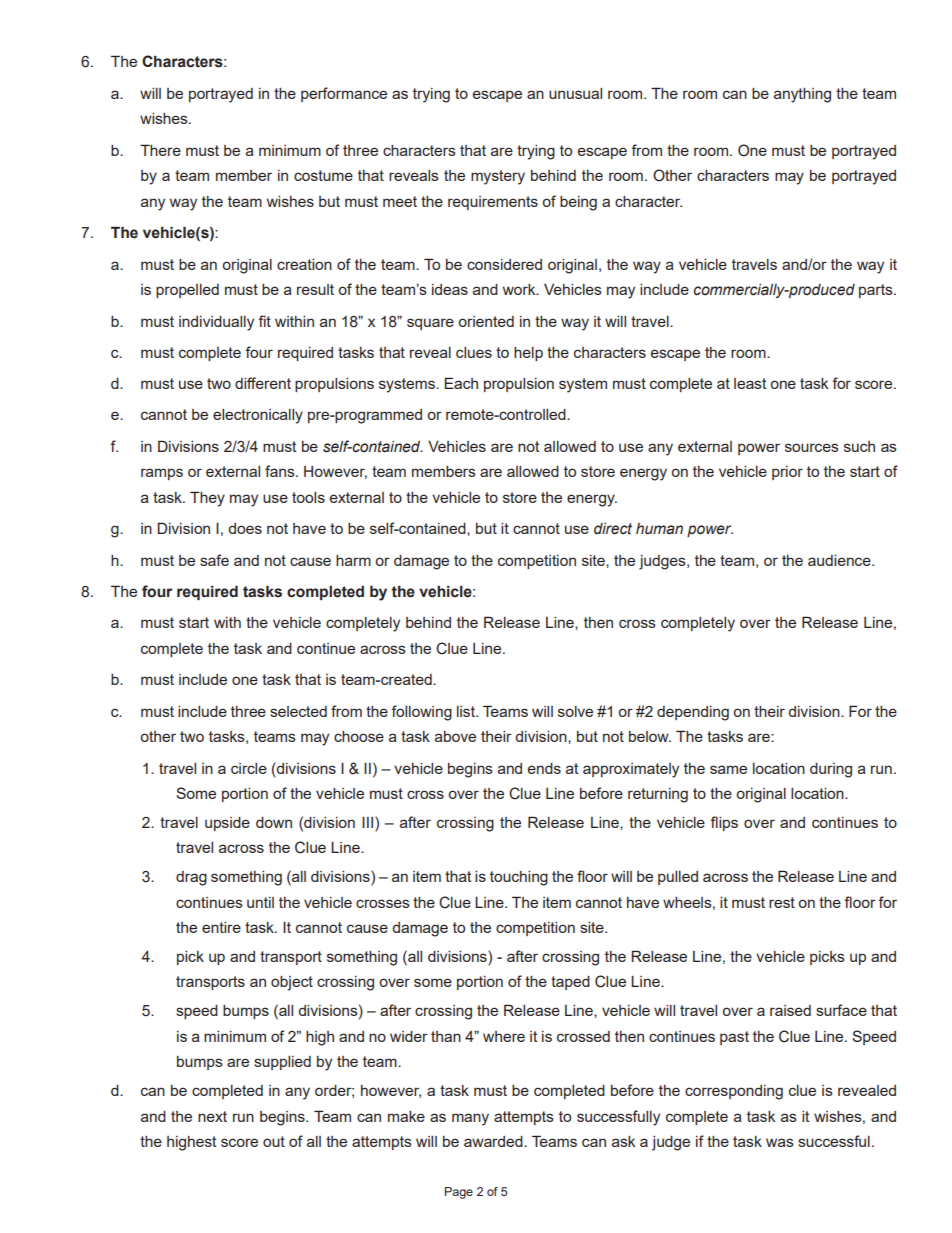  Describe the element at coordinates (467, 711) in the document. I see `list` at that location.
